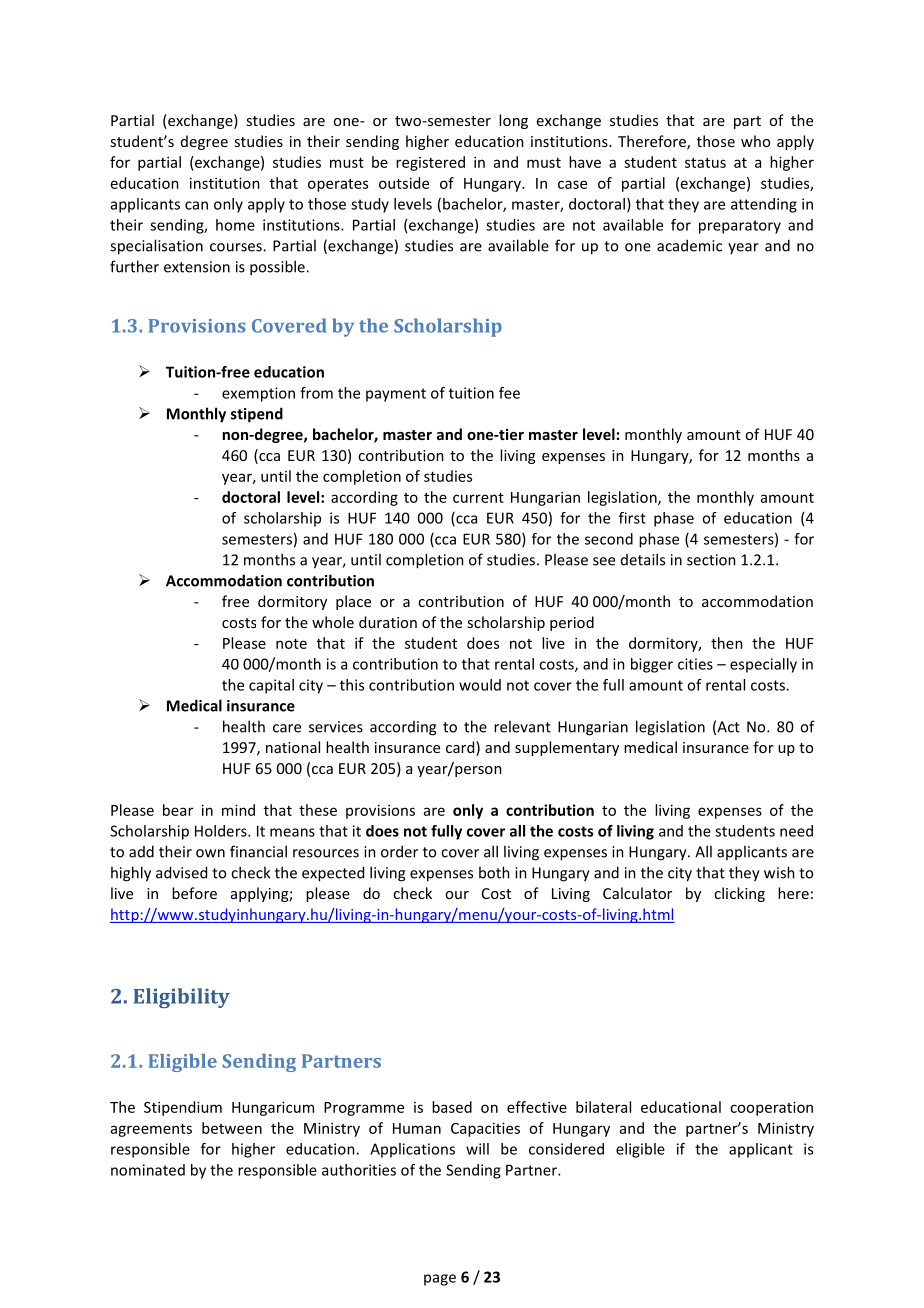 The width and height of the page is (924, 1308). I want to click on nominated, so click(148, 1170).
